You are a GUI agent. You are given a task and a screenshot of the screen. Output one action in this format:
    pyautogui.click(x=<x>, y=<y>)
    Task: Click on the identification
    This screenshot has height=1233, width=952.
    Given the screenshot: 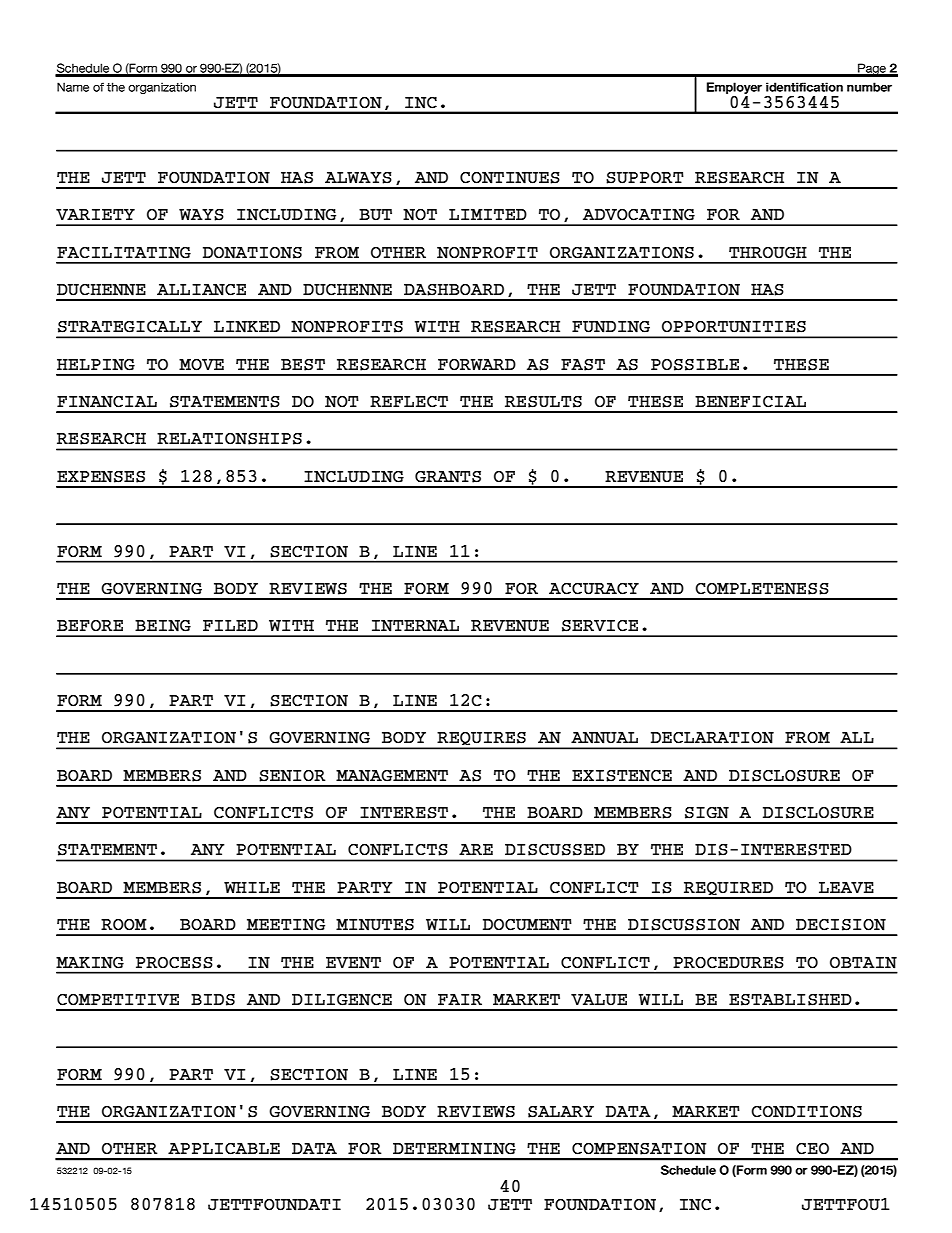 What is the action you would take?
    pyautogui.click(x=804, y=87)
